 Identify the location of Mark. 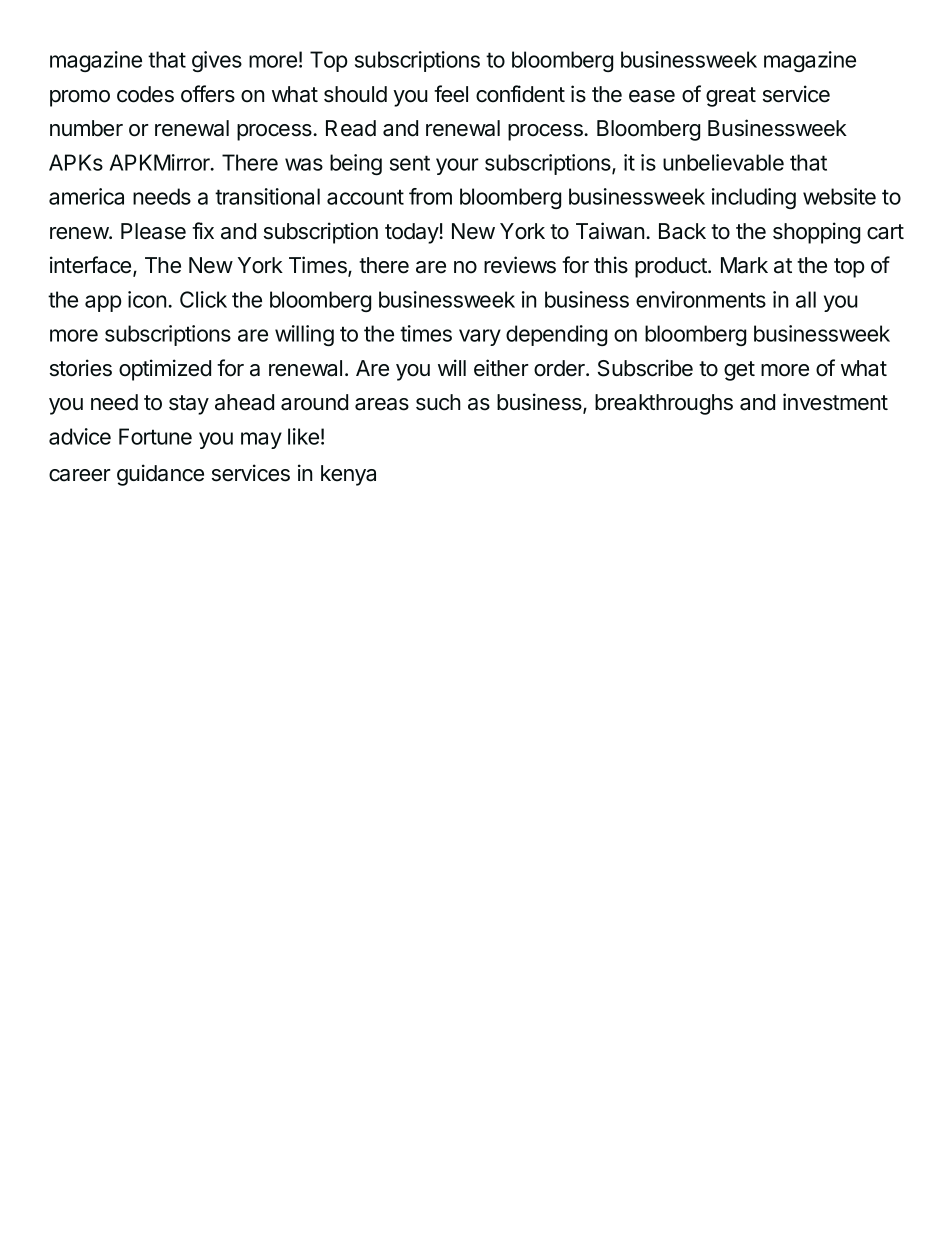
(744, 265).
